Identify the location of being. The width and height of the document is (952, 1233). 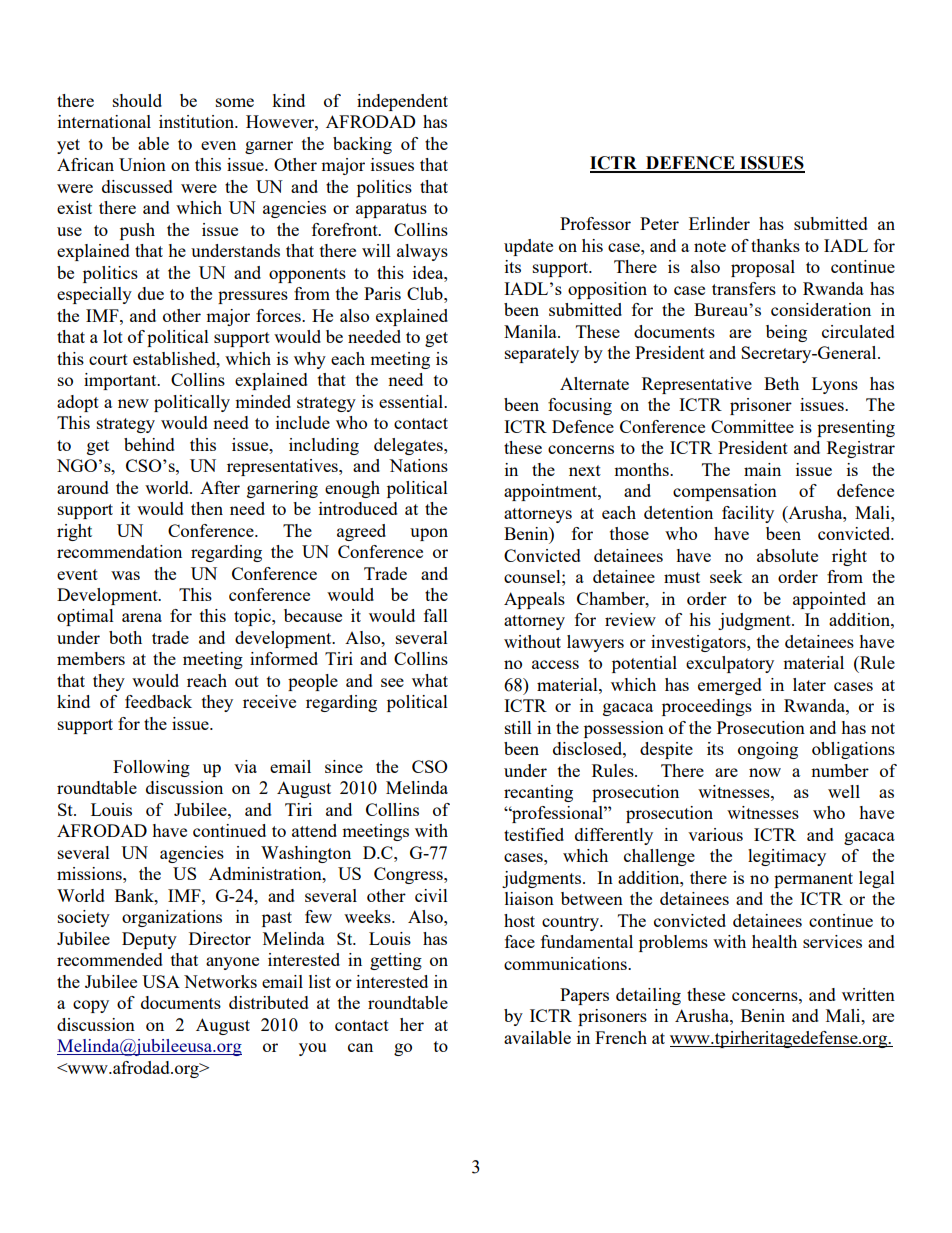
(786, 333).
